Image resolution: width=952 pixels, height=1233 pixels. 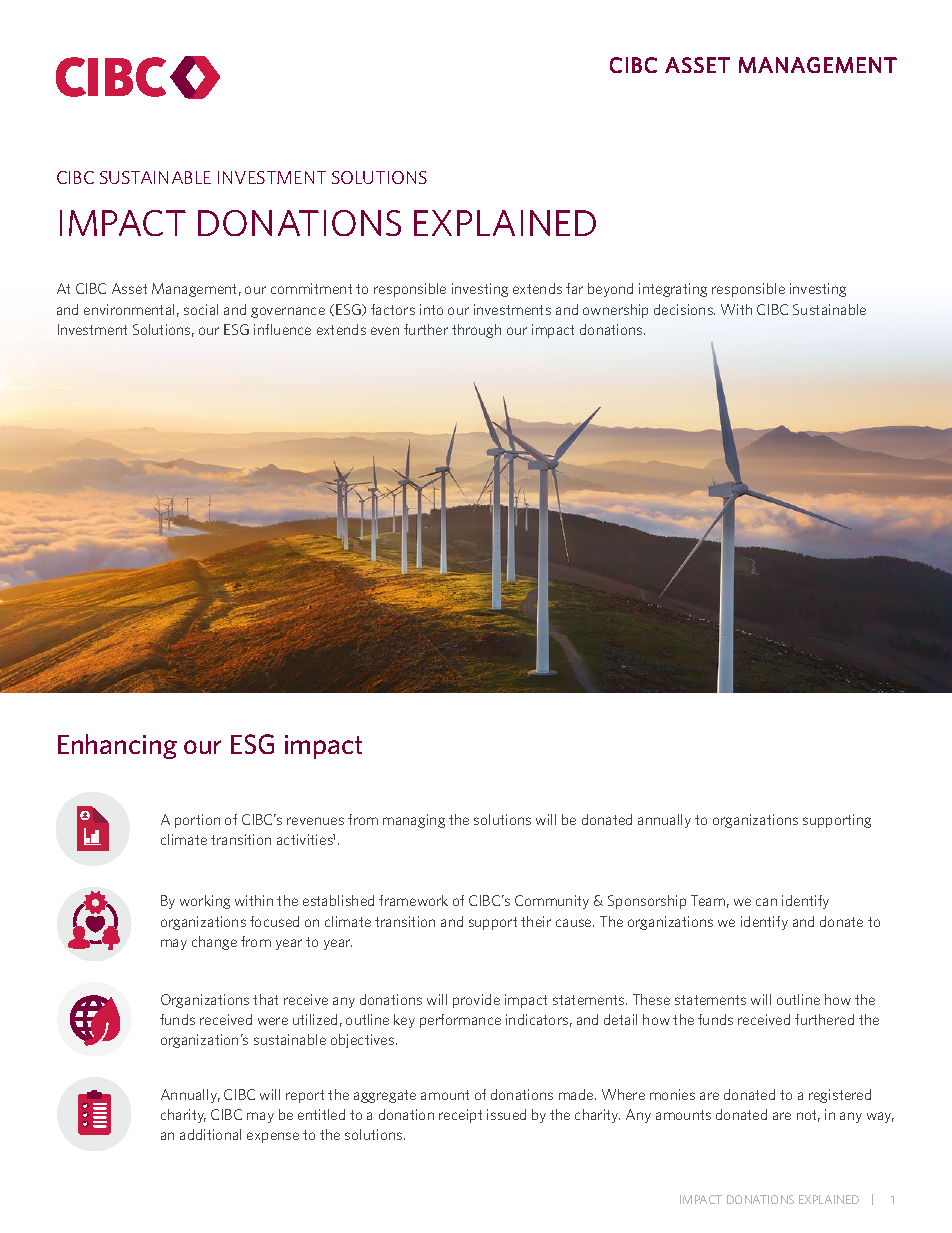 I want to click on into, so click(x=431, y=309).
